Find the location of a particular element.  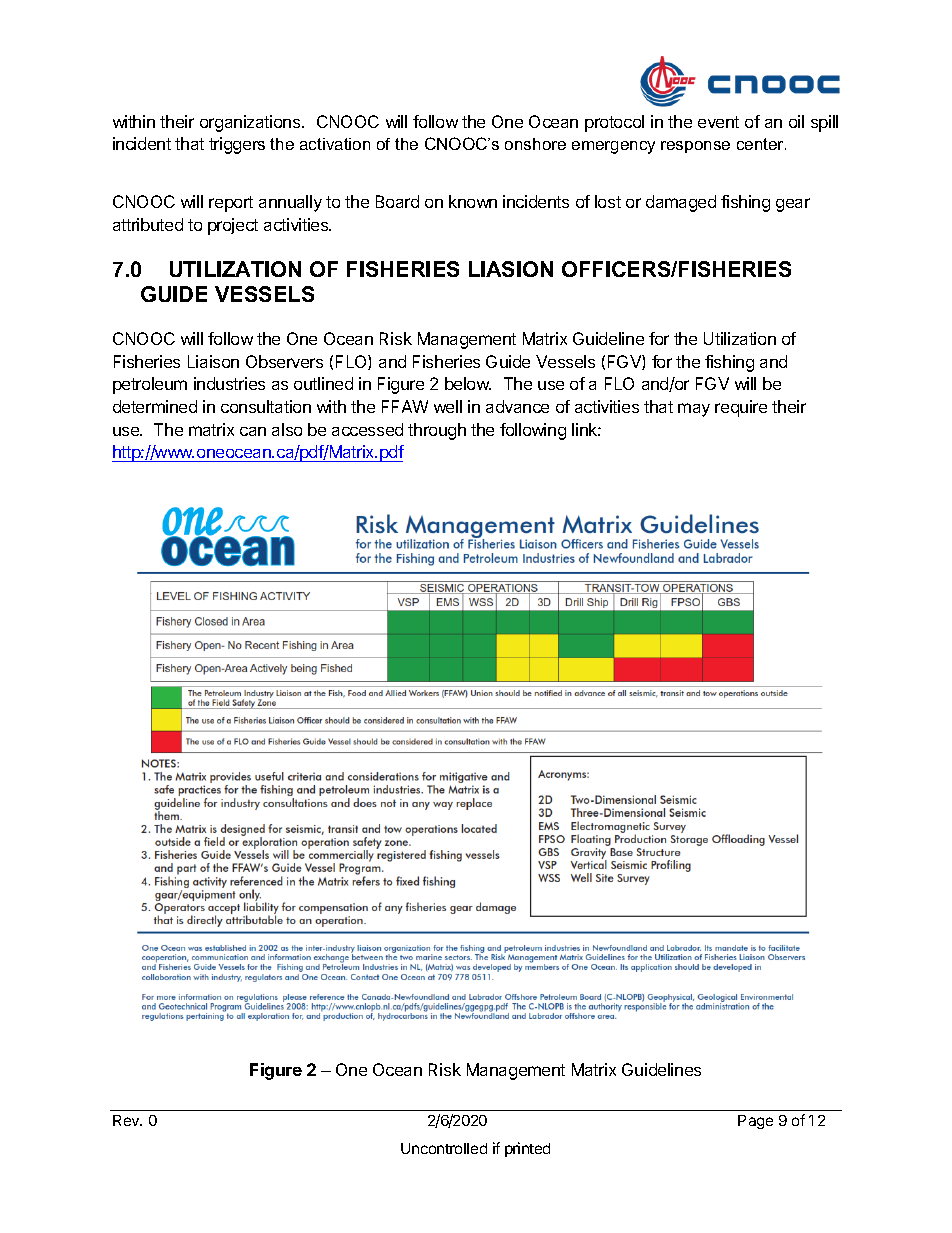

may is located at coordinates (694, 410).
